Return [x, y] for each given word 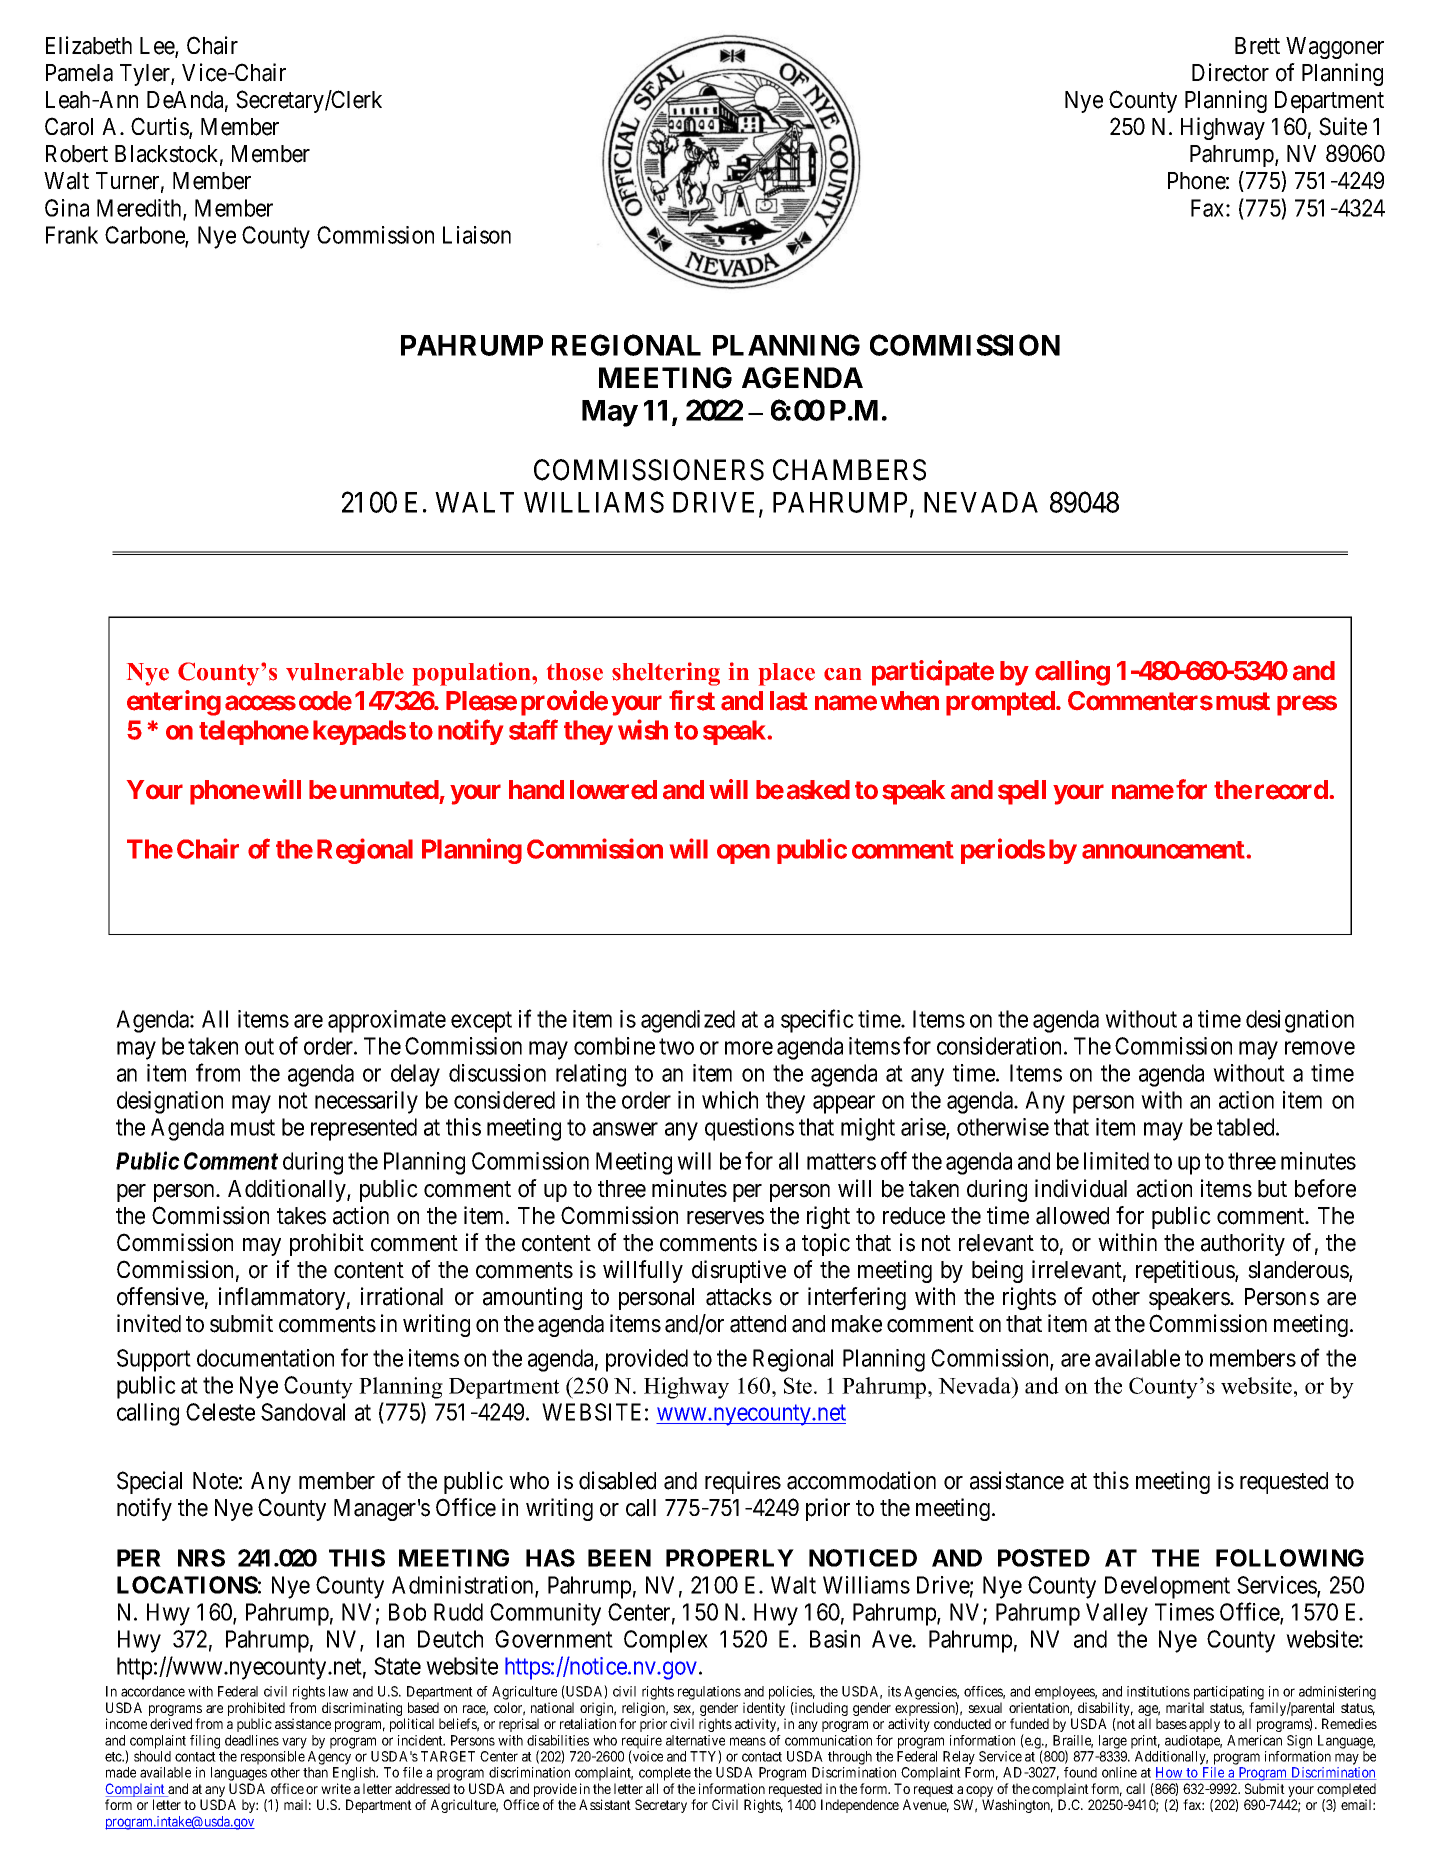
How [1170, 1773]
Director [1230, 72]
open [743, 854]
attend [758, 1324]
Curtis [160, 127]
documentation [265, 1358]
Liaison [477, 235]
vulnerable [345, 672]
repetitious [1186, 1271]
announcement [1164, 850]
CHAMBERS [849, 470]
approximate [387, 1021]
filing [205, 1742]
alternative [695, 1740]
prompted [1000, 703]
